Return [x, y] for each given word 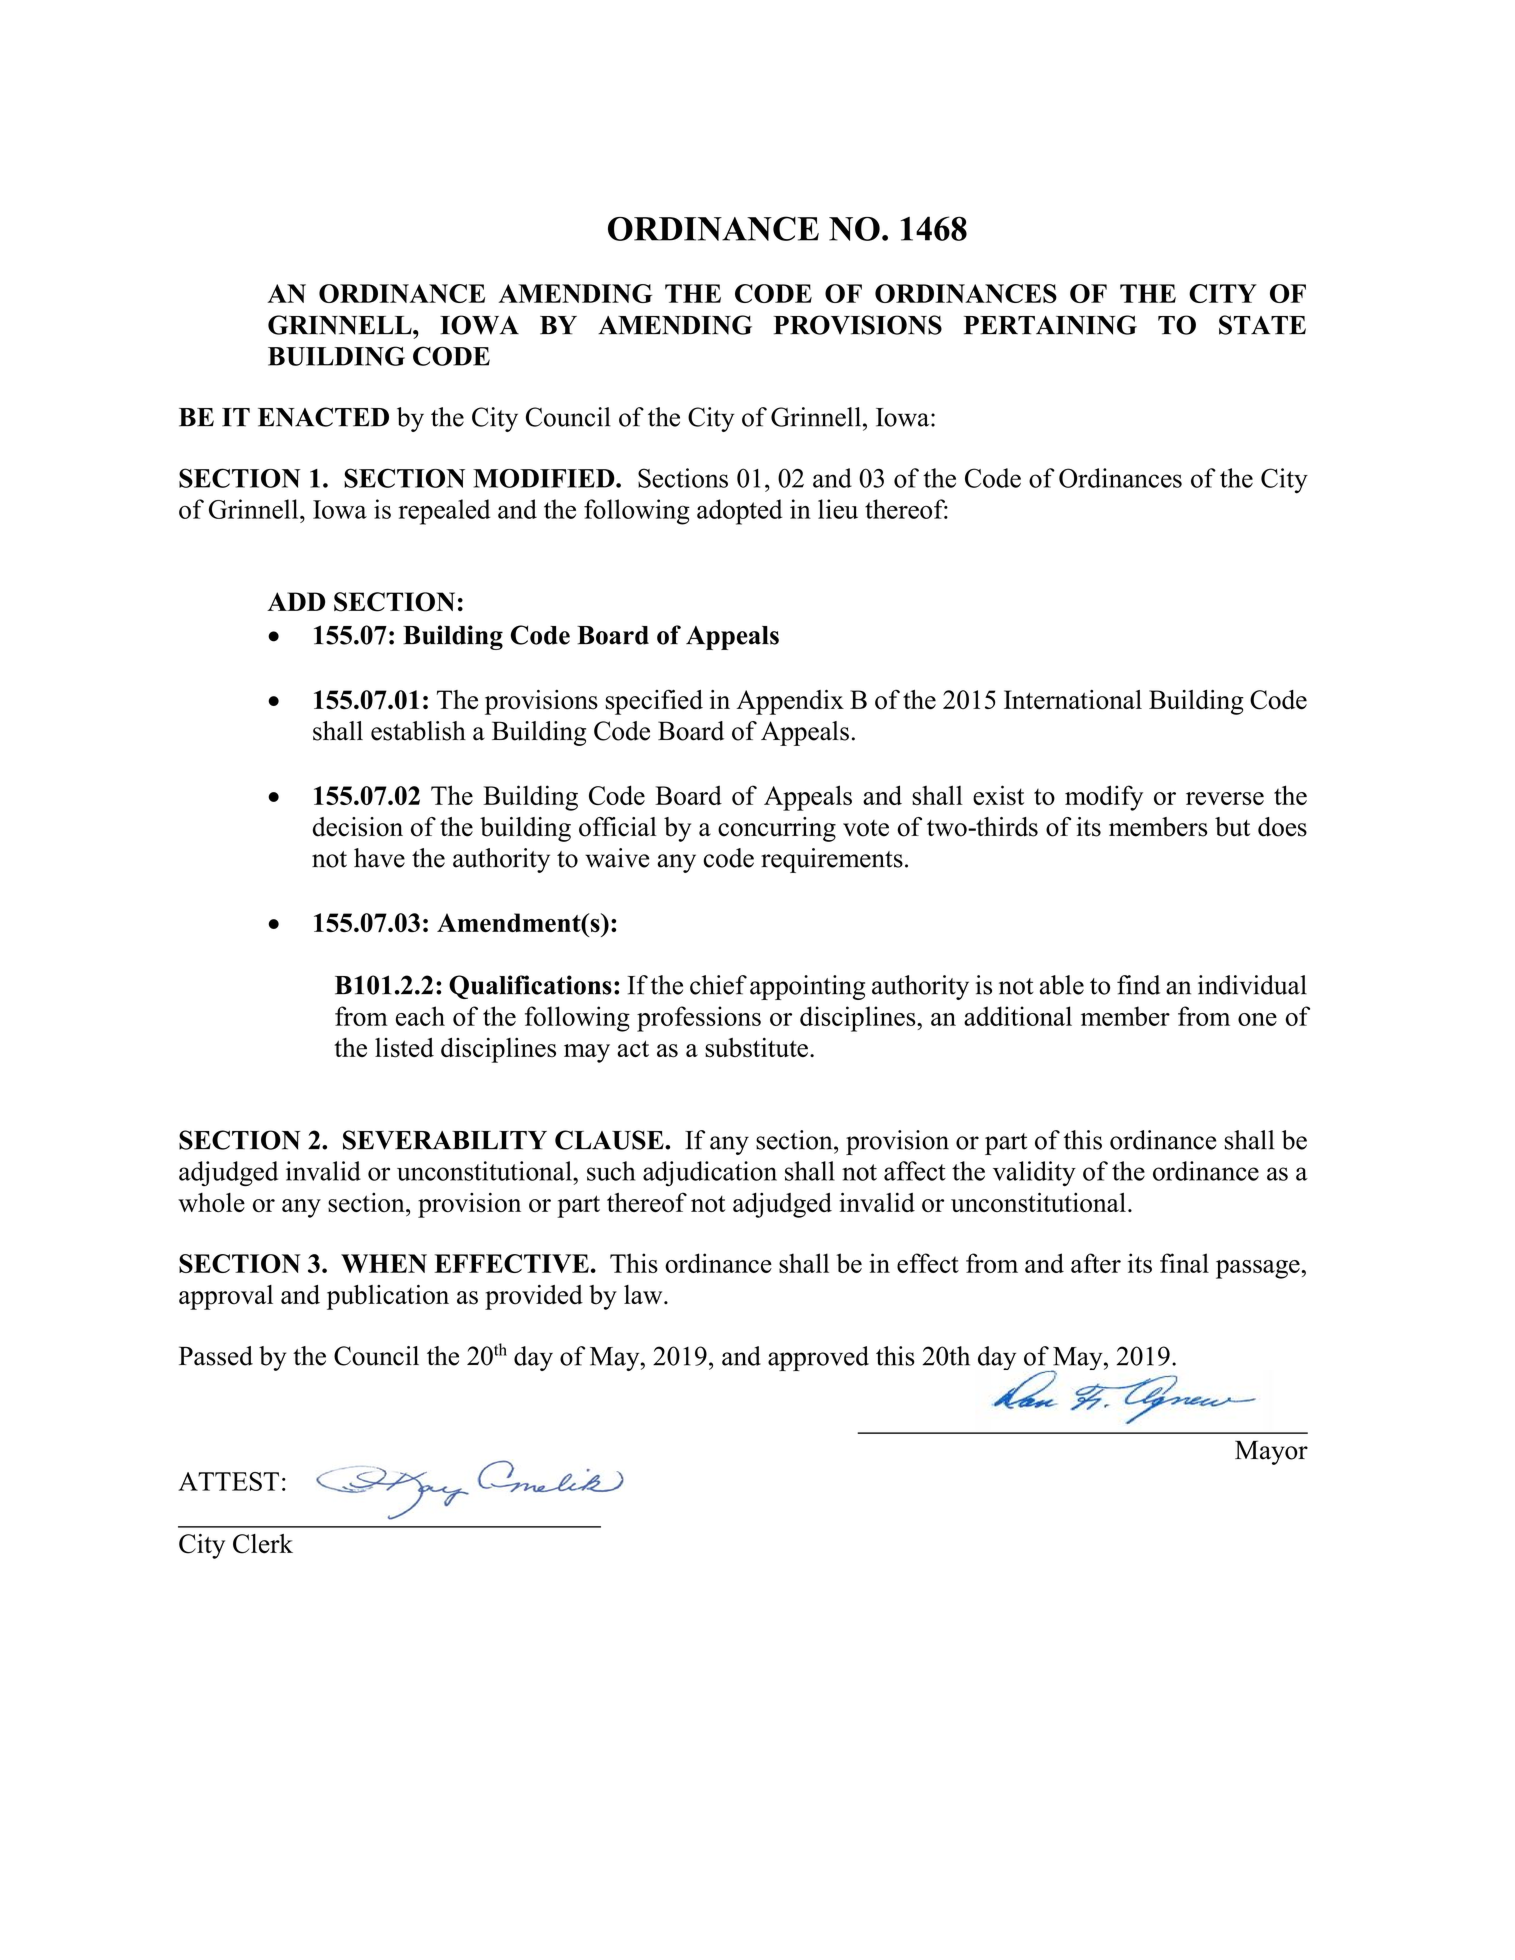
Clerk [263, 1544]
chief [718, 985]
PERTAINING [1050, 325]
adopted [740, 512]
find [1138, 985]
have [379, 858]
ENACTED [323, 417]
